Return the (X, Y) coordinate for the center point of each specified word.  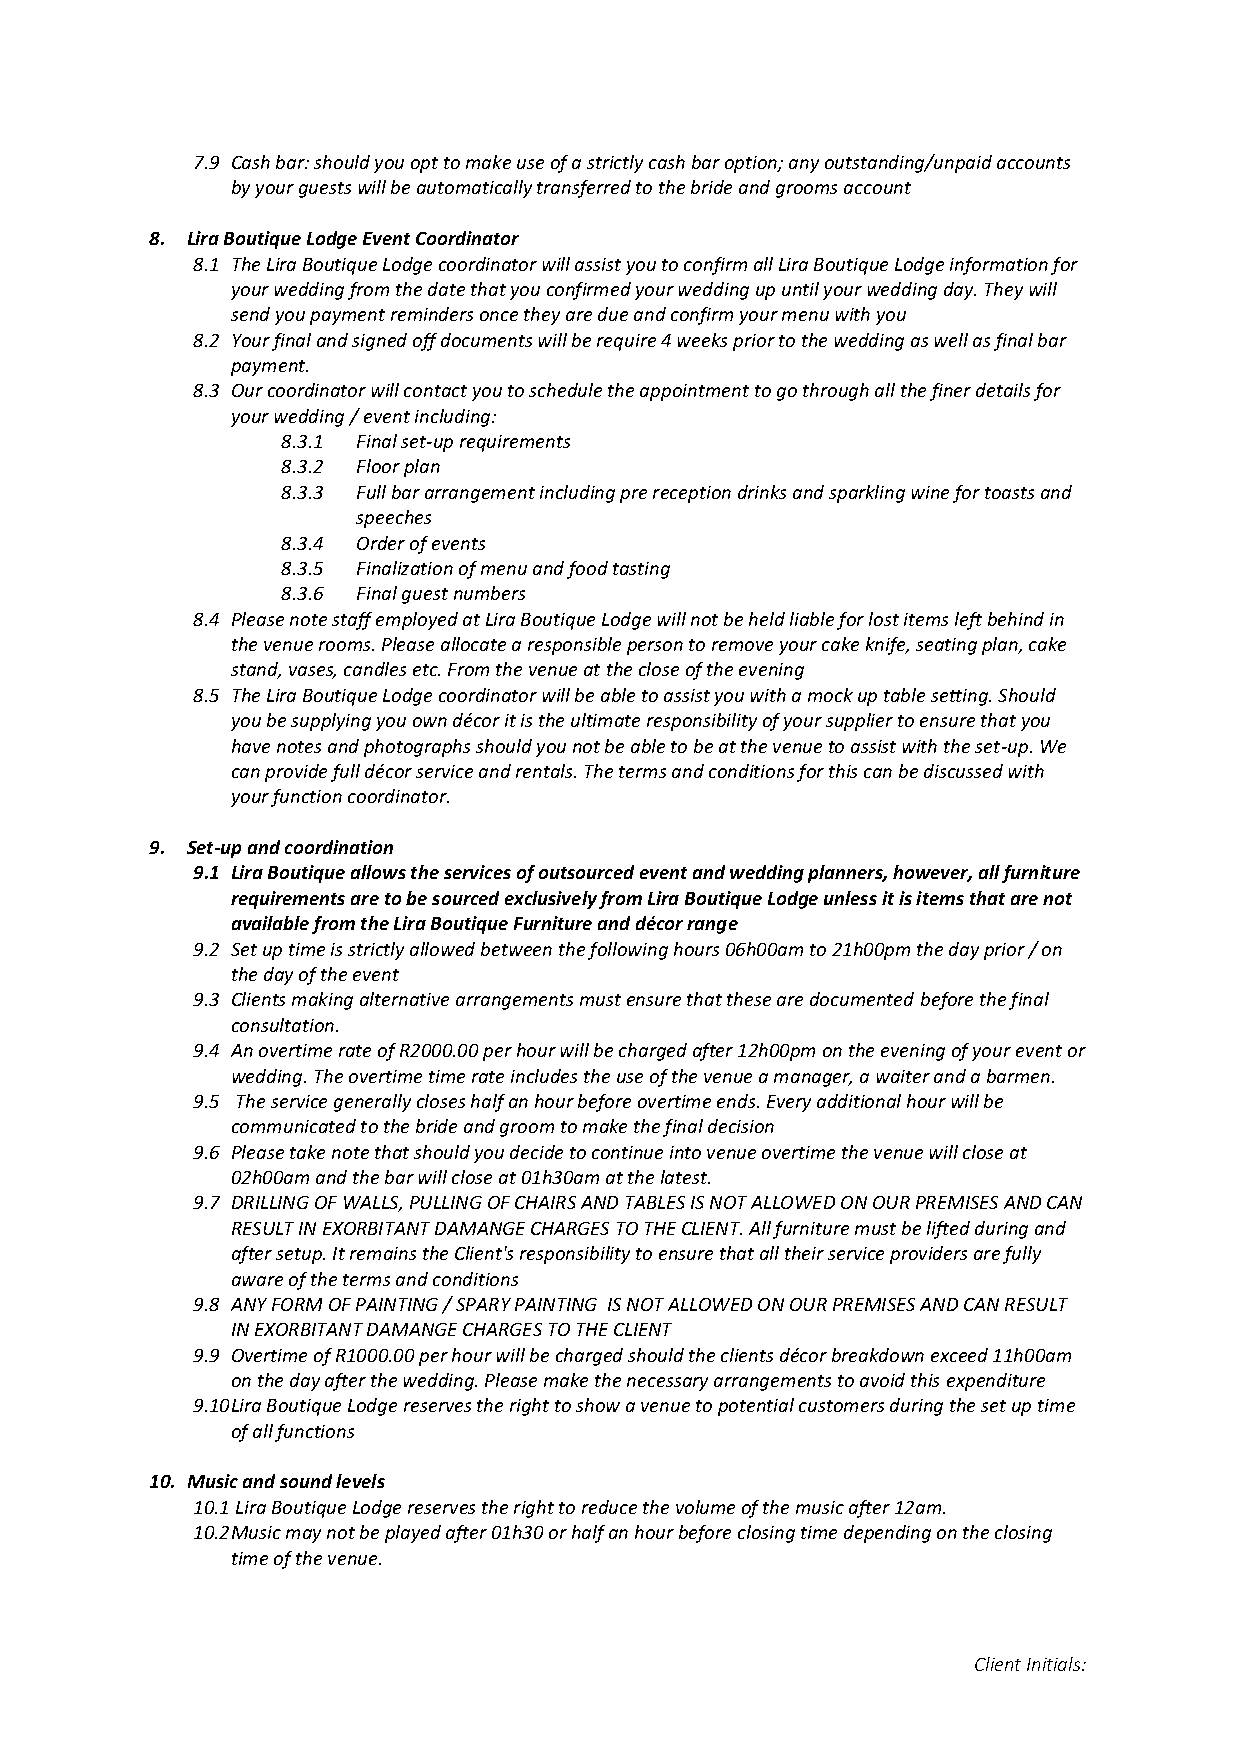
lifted (948, 1230)
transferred (584, 189)
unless (850, 898)
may (303, 1536)
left (968, 621)
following (628, 951)
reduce (609, 1507)
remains (383, 1253)
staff (352, 621)
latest (685, 1177)
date (446, 289)
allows (378, 872)
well (951, 340)
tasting (641, 570)
